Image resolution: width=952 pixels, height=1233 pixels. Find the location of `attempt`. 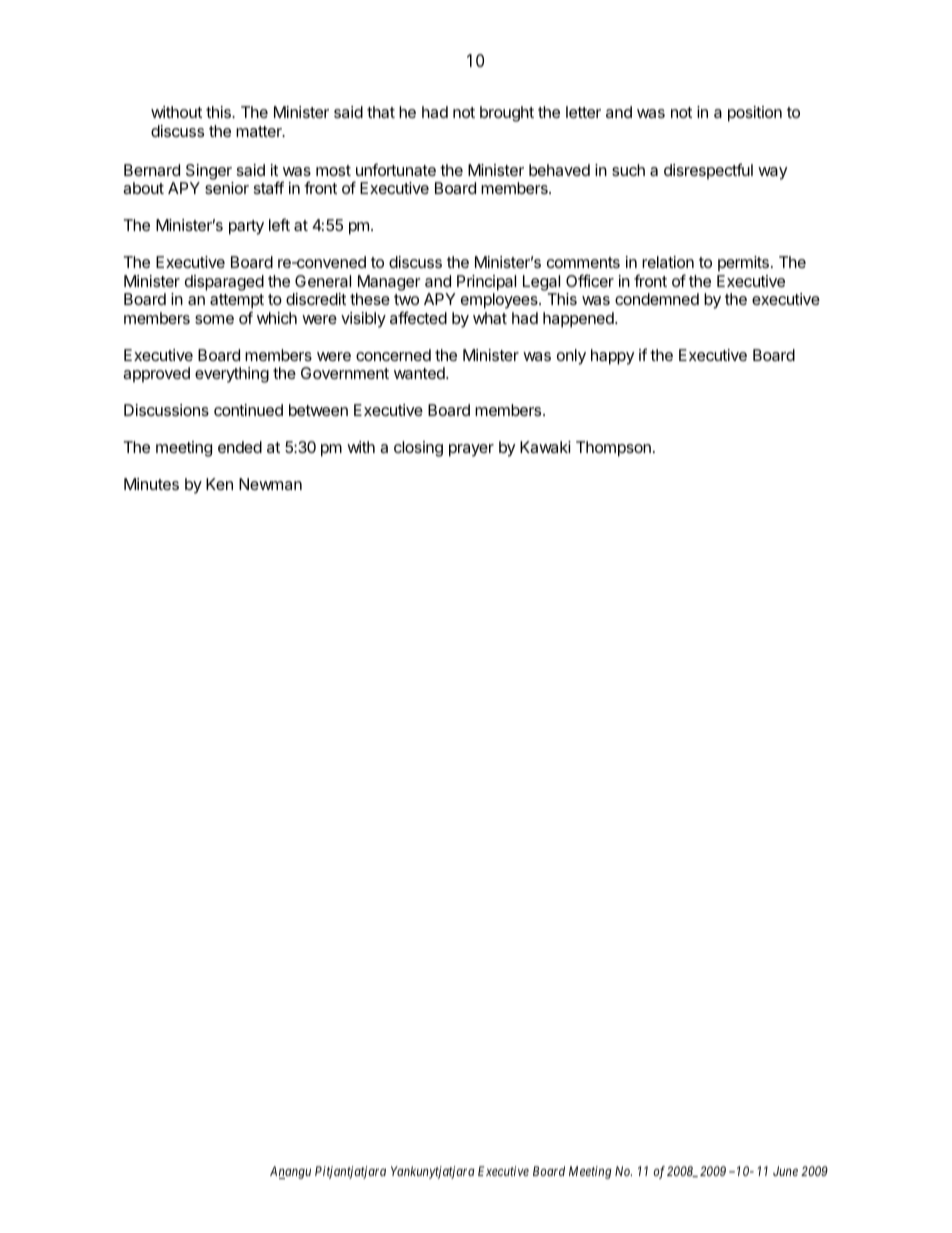

attempt is located at coordinates (237, 303).
